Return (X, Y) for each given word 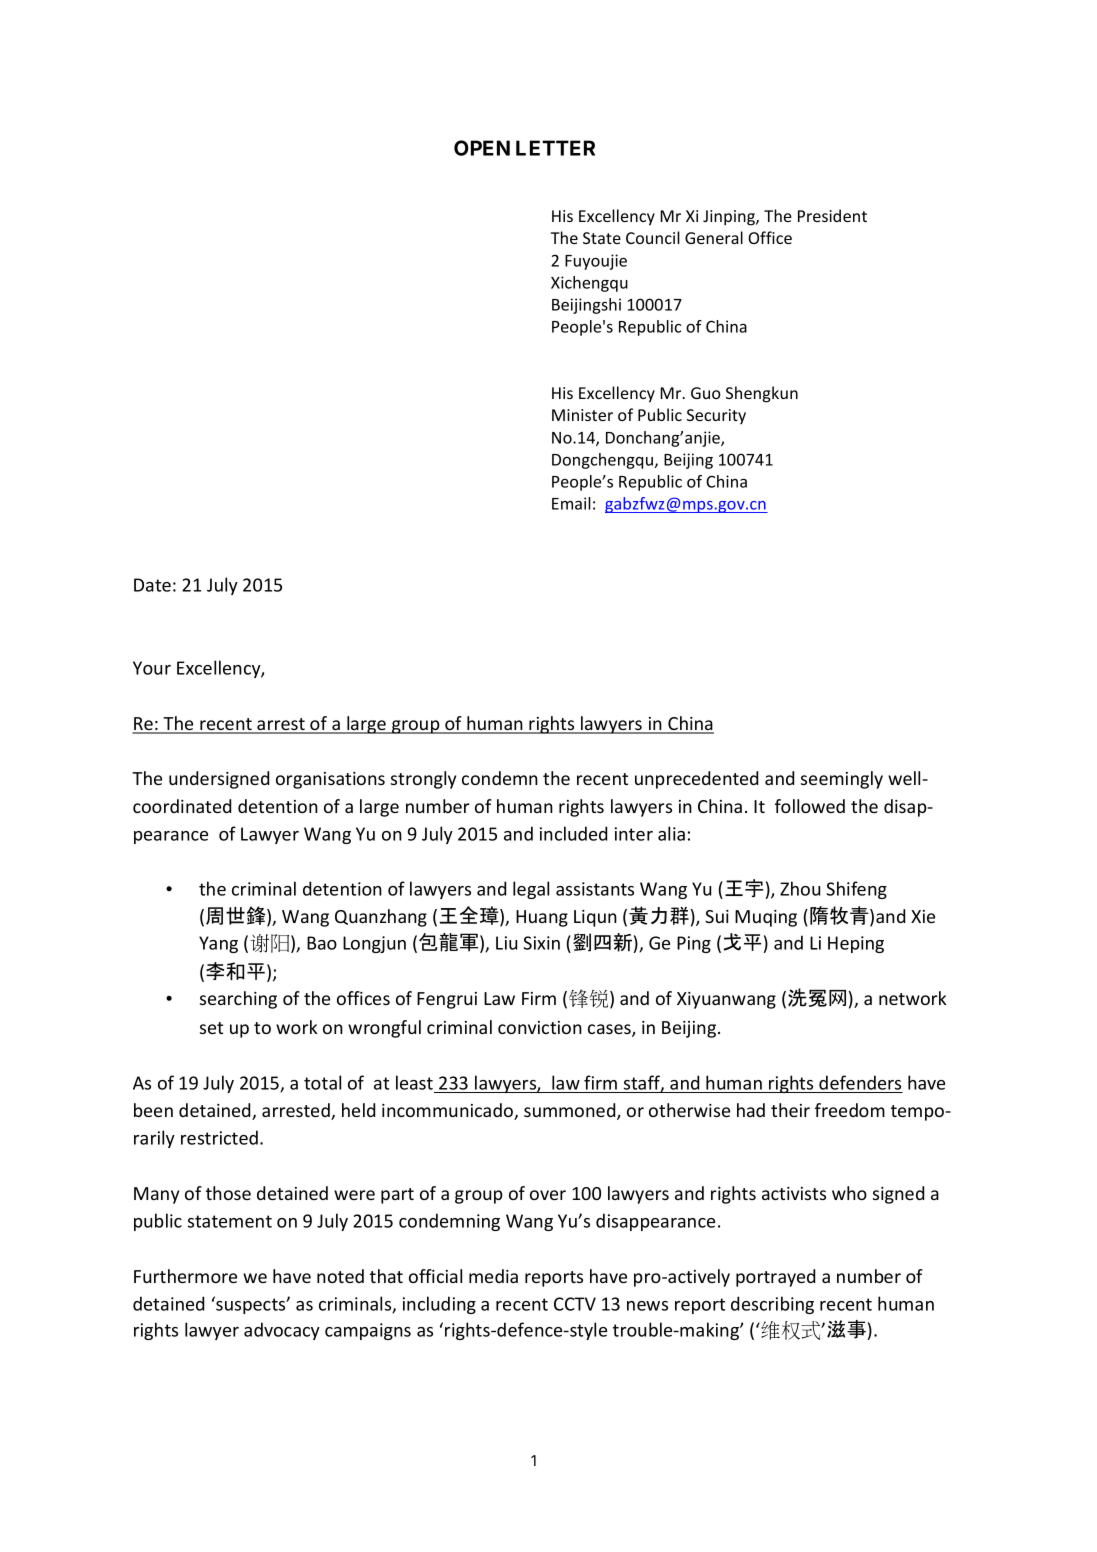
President (832, 215)
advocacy (282, 1331)
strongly (423, 780)
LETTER (555, 148)
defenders (860, 1082)
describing (772, 1305)
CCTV (575, 1304)
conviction (540, 1027)
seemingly (842, 780)
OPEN (482, 148)
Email (571, 503)
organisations (330, 780)
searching (238, 1000)
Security (716, 417)
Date (152, 585)
